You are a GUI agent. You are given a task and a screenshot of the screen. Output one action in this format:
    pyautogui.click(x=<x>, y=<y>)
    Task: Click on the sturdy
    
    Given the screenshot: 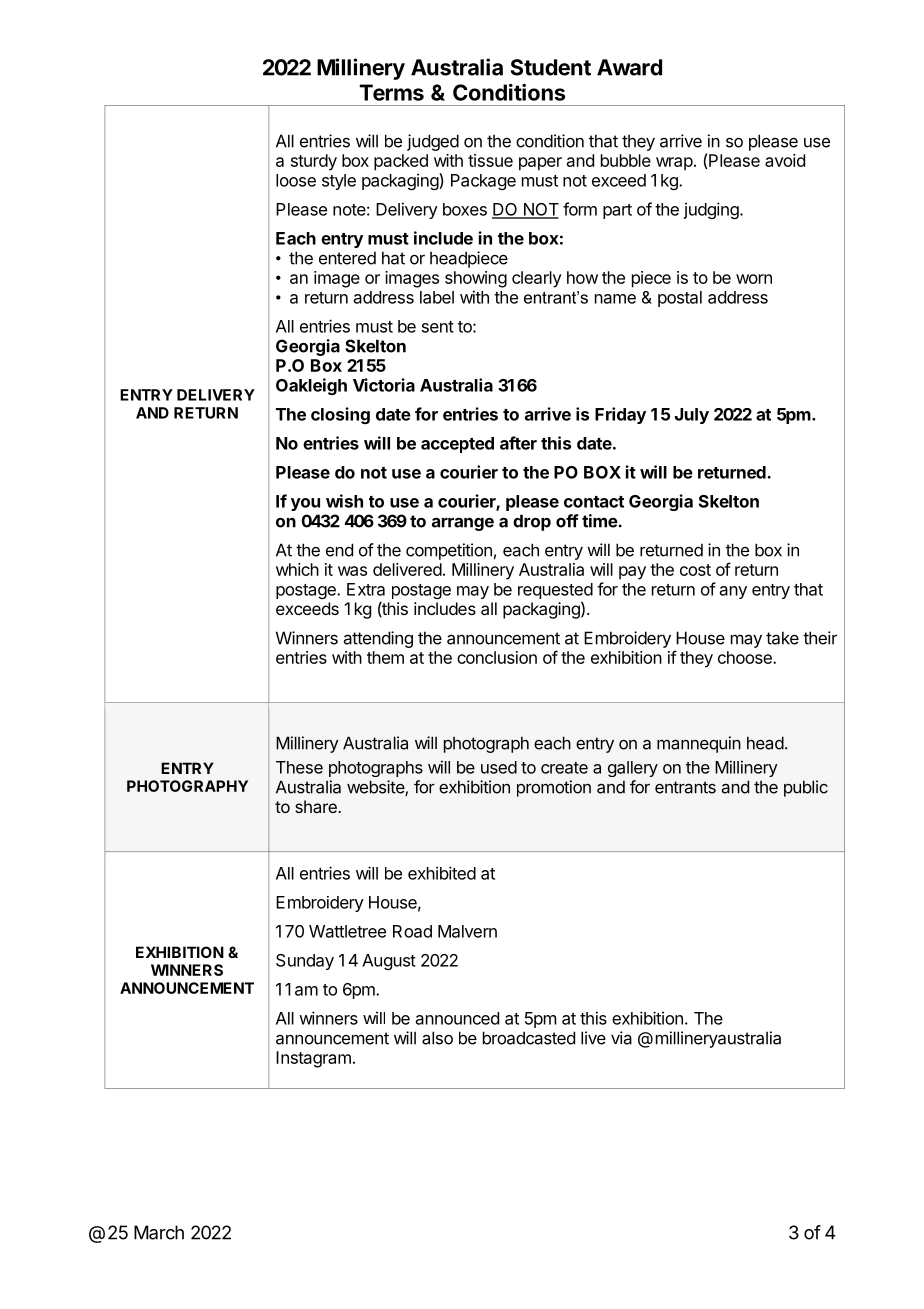 What is the action you would take?
    pyautogui.click(x=314, y=162)
